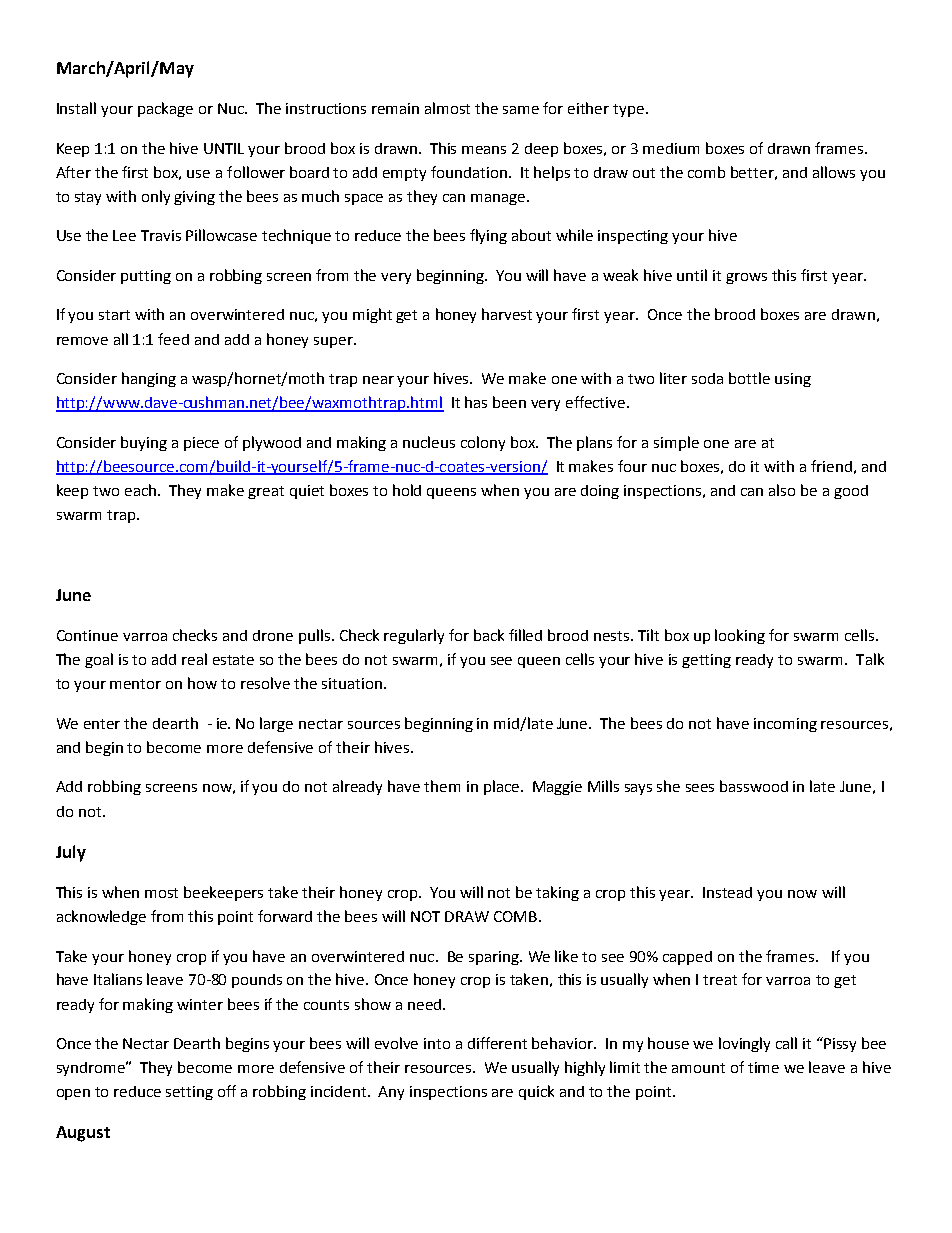 This screenshot has height=1233, width=952. Describe the element at coordinates (782, 490) in the screenshot. I see `also` at that location.
